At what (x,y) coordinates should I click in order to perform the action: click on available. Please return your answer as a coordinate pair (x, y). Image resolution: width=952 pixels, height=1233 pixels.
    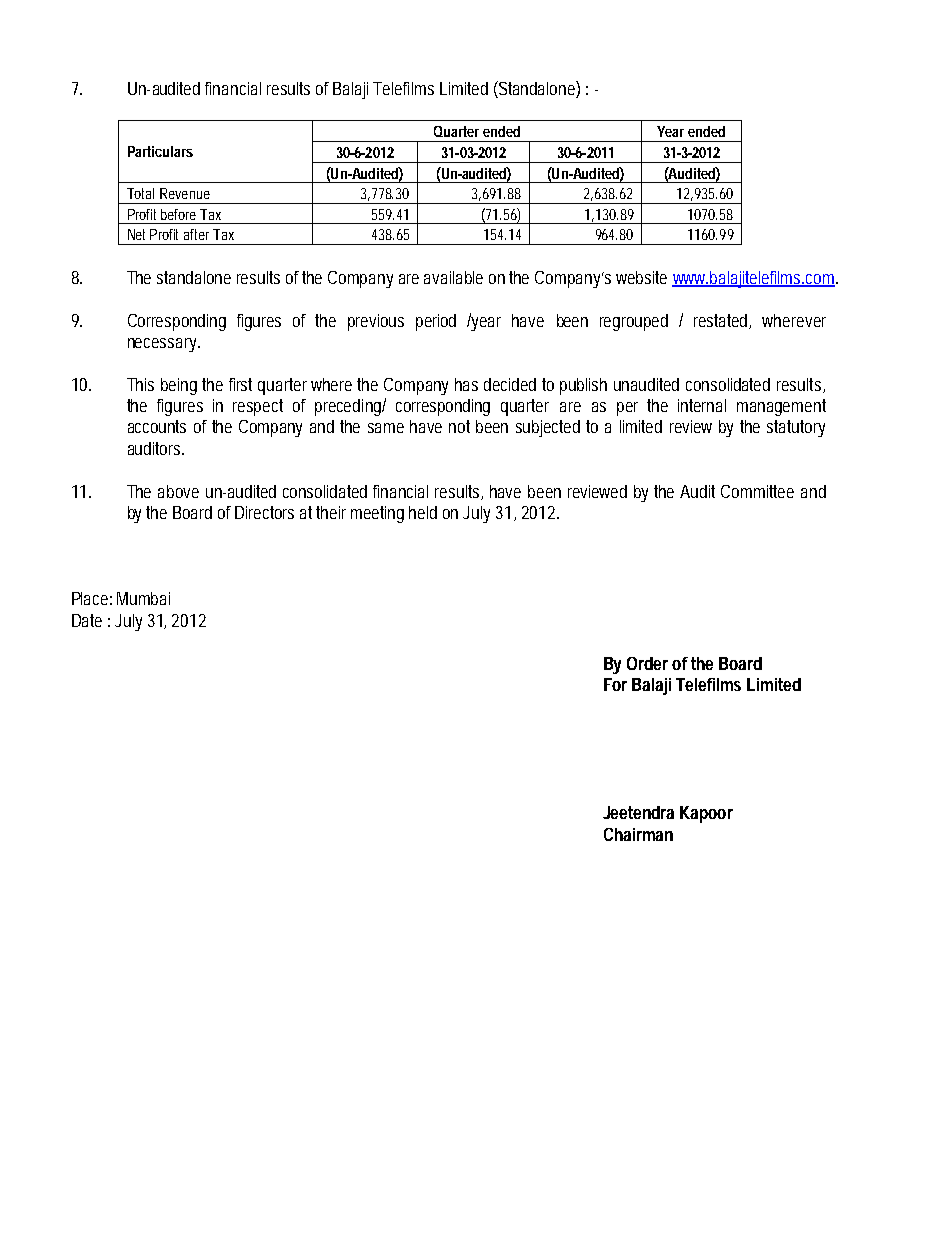
    Looking at the image, I should click on (453, 277).
